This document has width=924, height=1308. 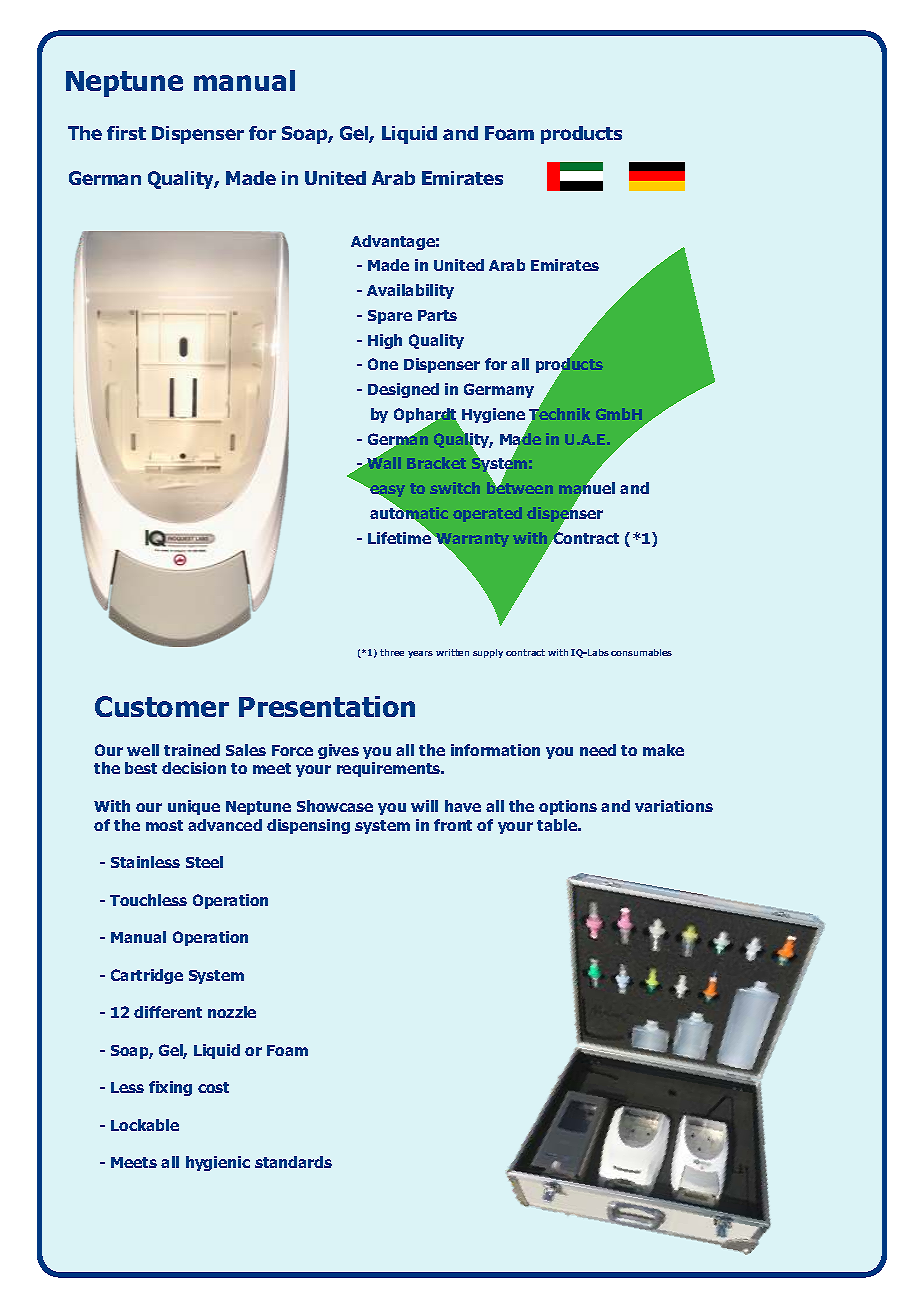 What do you see at coordinates (162, 706) in the document?
I see `Customer` at bounding box center [162, 706].
